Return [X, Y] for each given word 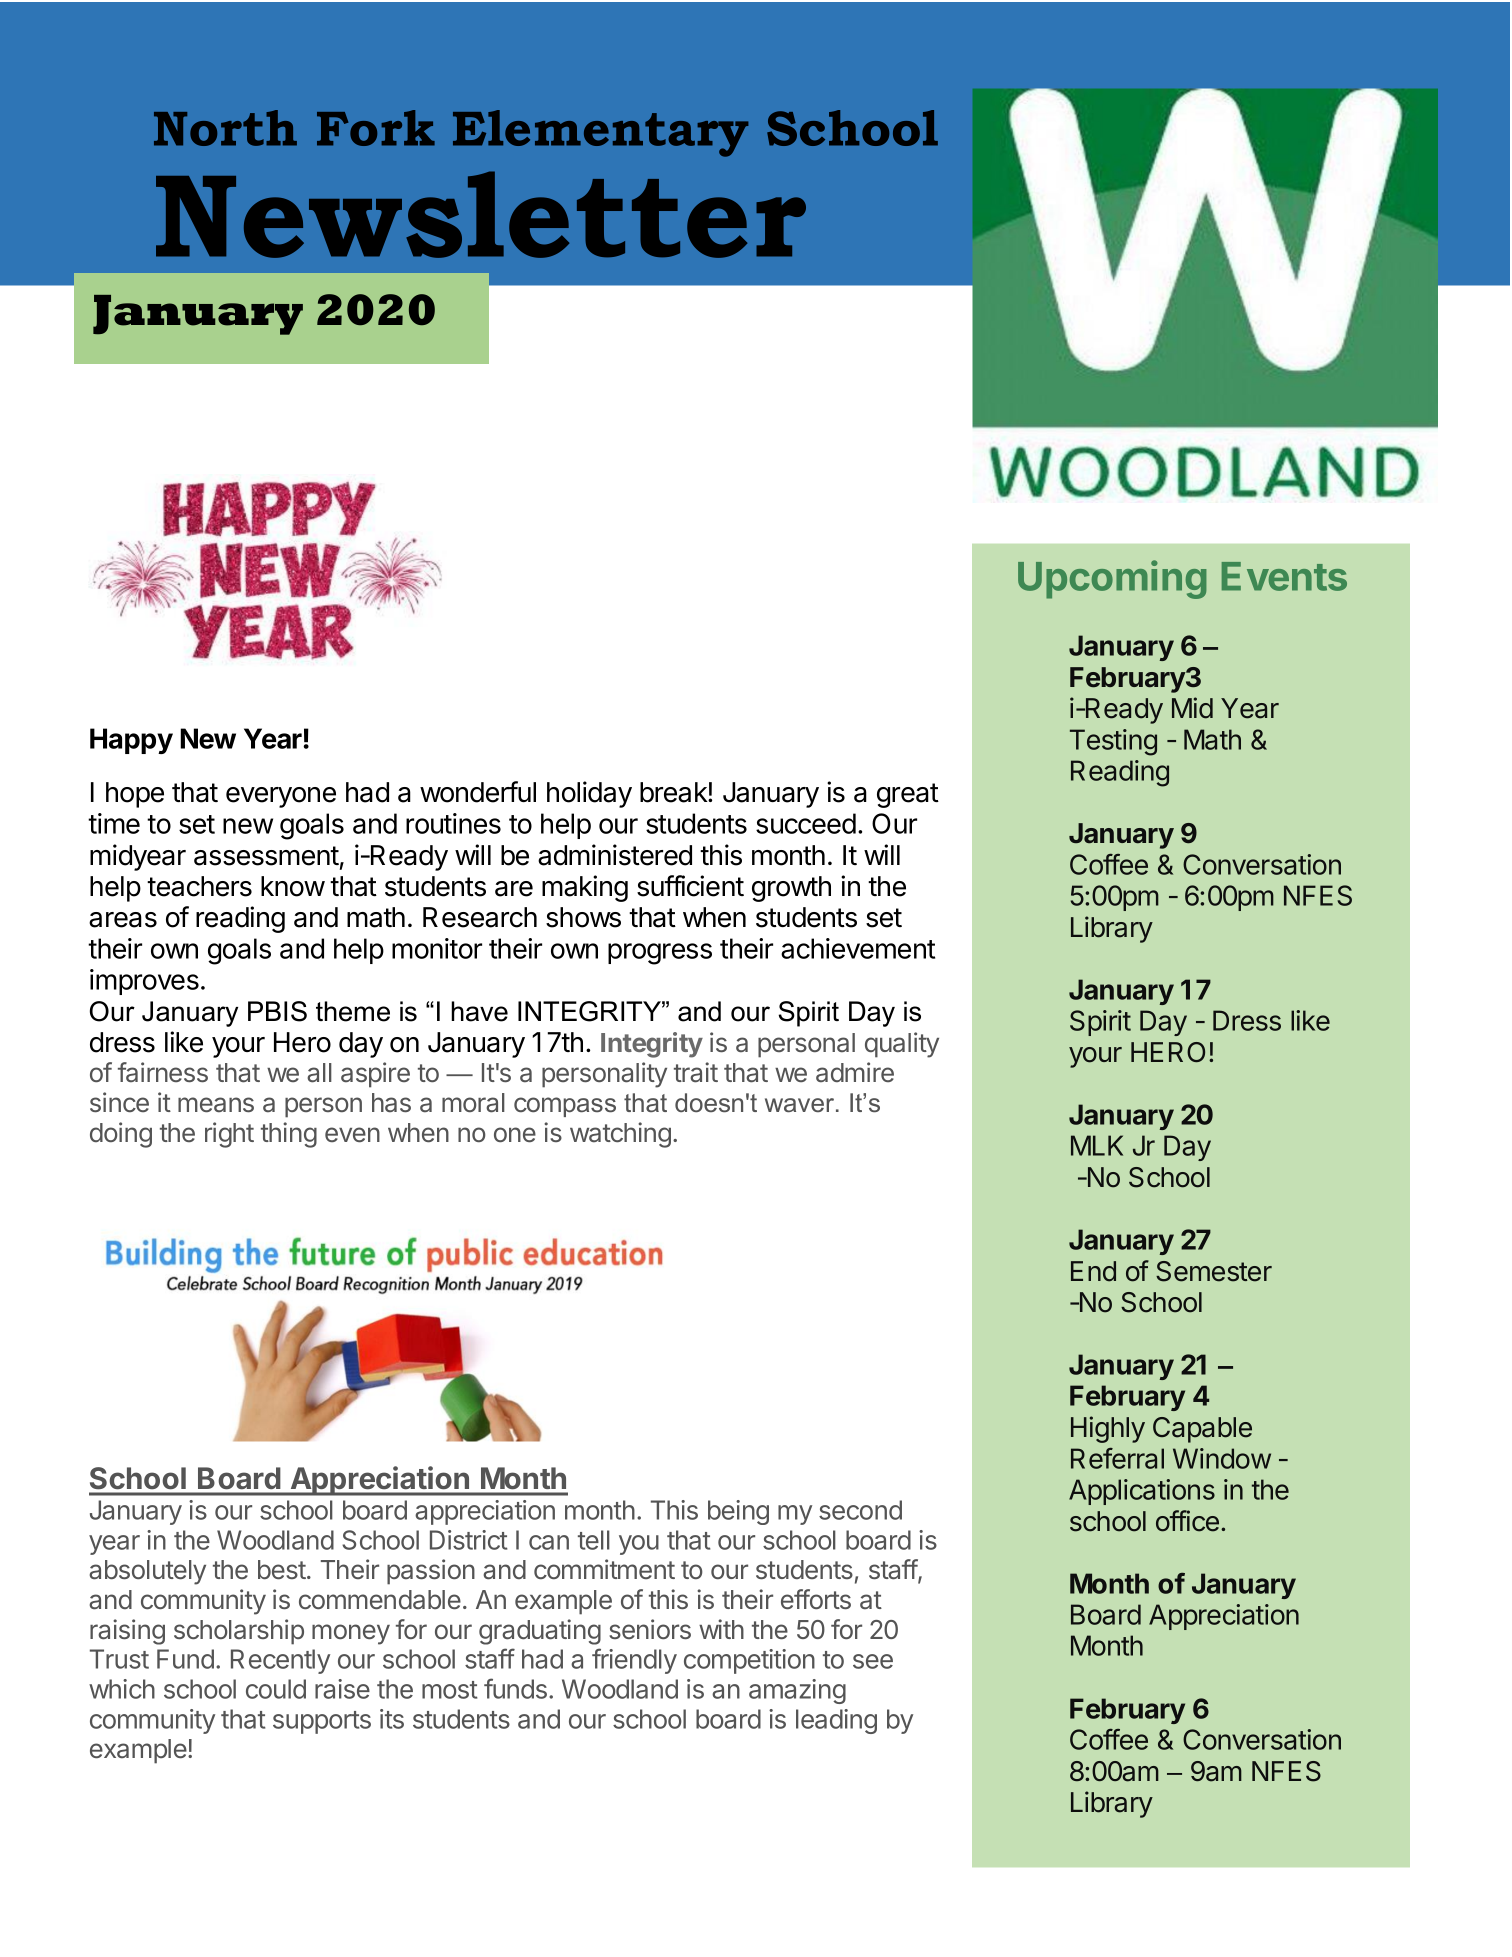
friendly [634, 1661]
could [276, 1689]
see [873, 1661]
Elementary [600, 133]
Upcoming [1112, 579]
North [225, 128]
